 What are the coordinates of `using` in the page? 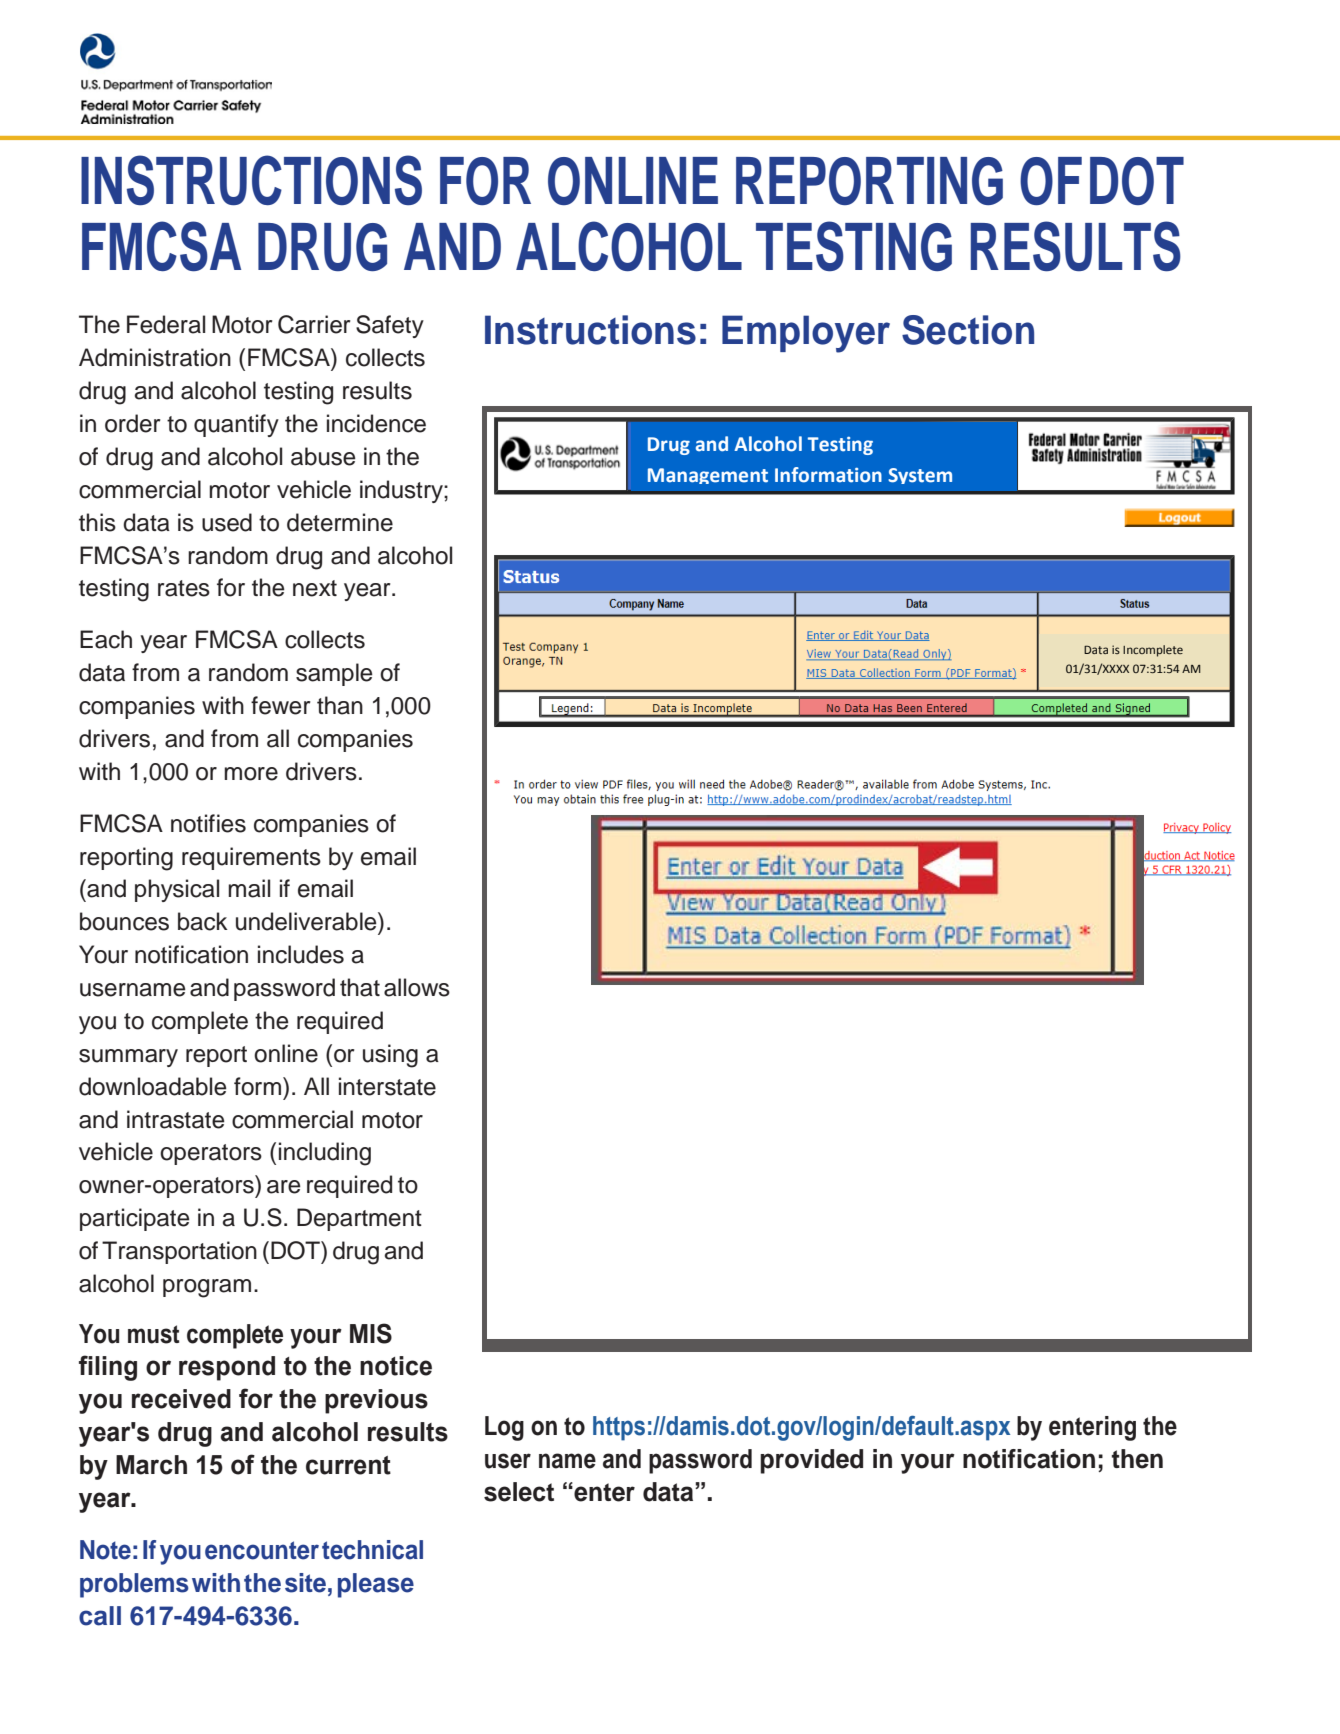 It's located at (390, 1056).
